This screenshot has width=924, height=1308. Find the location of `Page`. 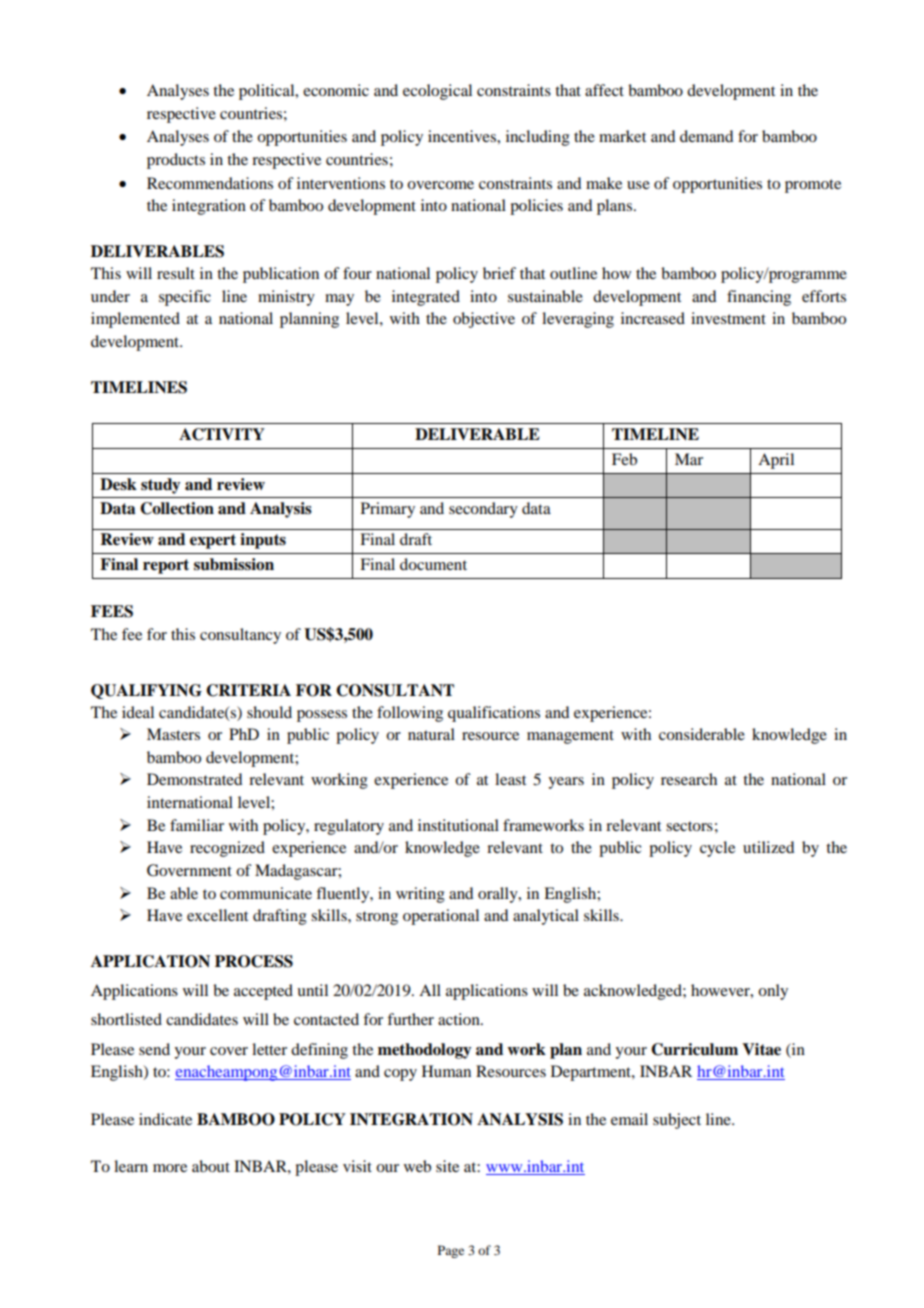

Page is located at coordinates (451, 1251).
